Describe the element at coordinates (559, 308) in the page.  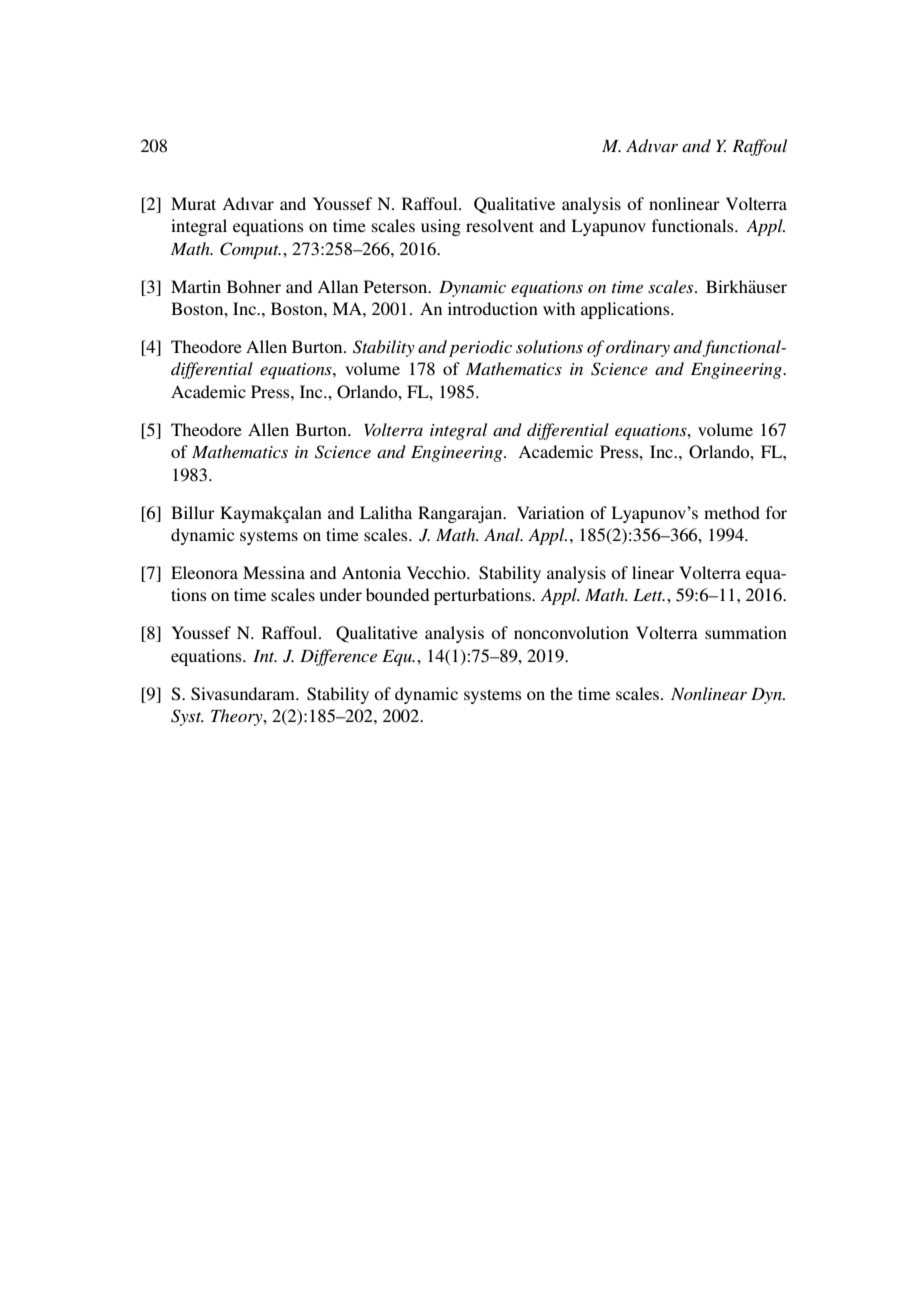
I see `with` at that location.
